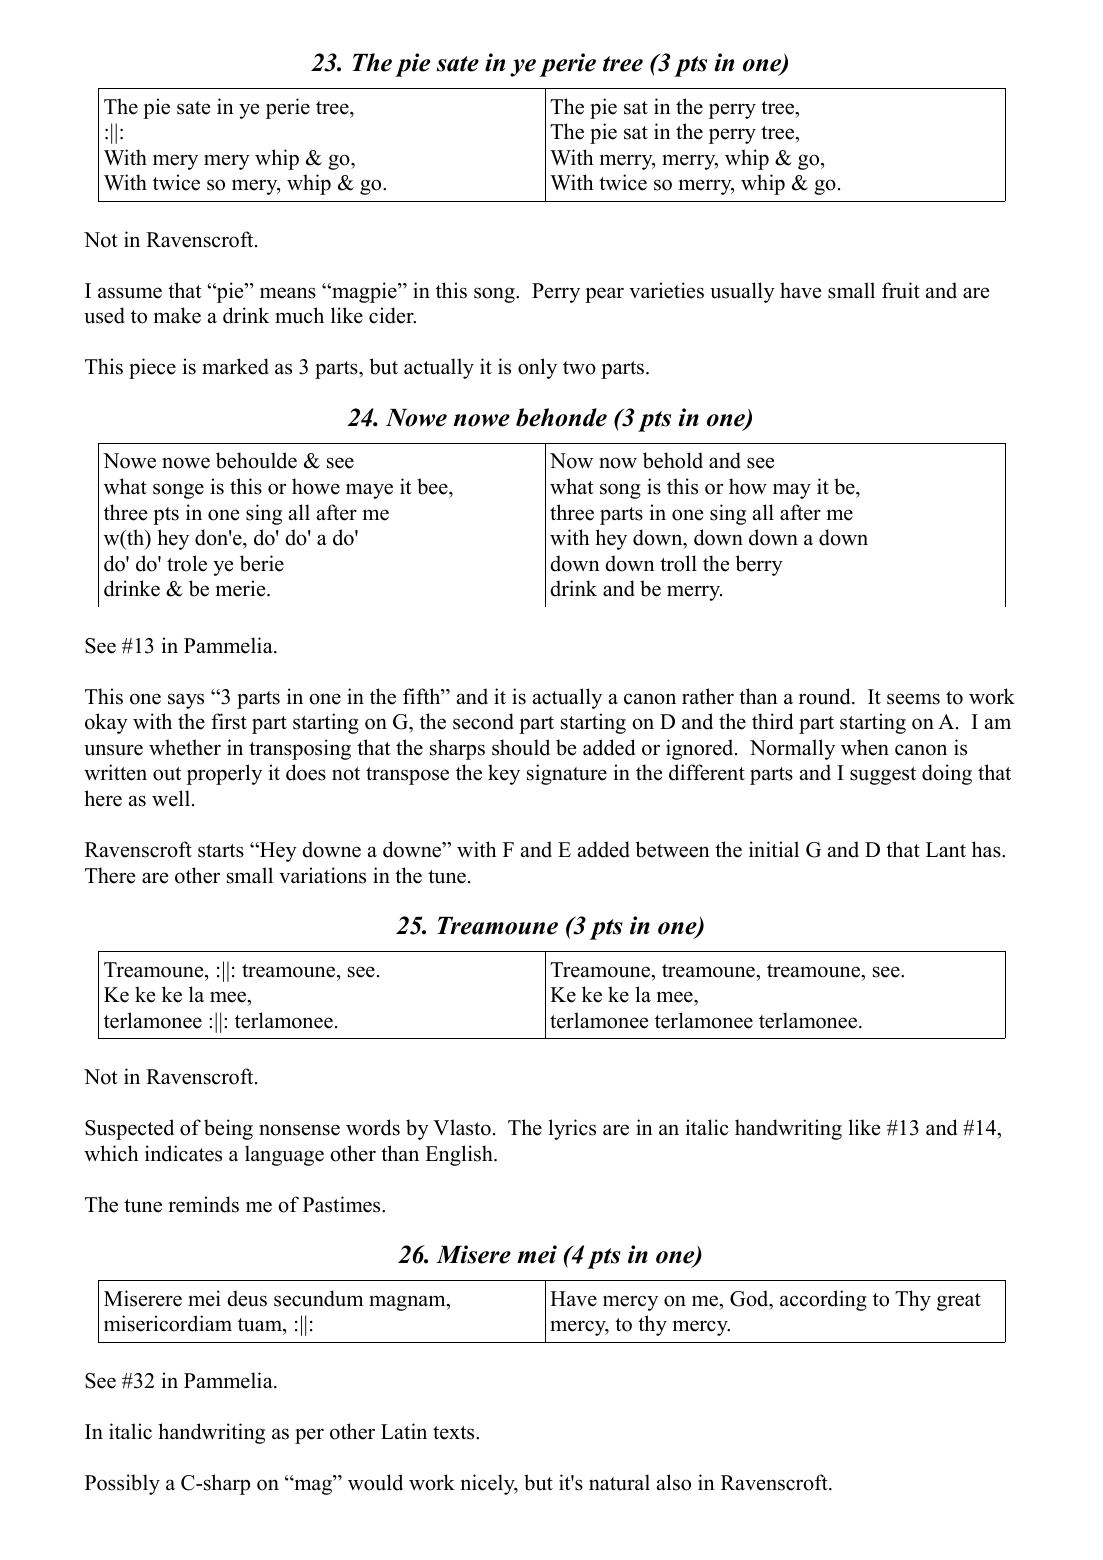 The width and height of the screenshot is (1103, 1560). What do you see at coordinates (122, 1484) in the screenshot?
I see `Possibly` at bounding box center [122, 1484].
